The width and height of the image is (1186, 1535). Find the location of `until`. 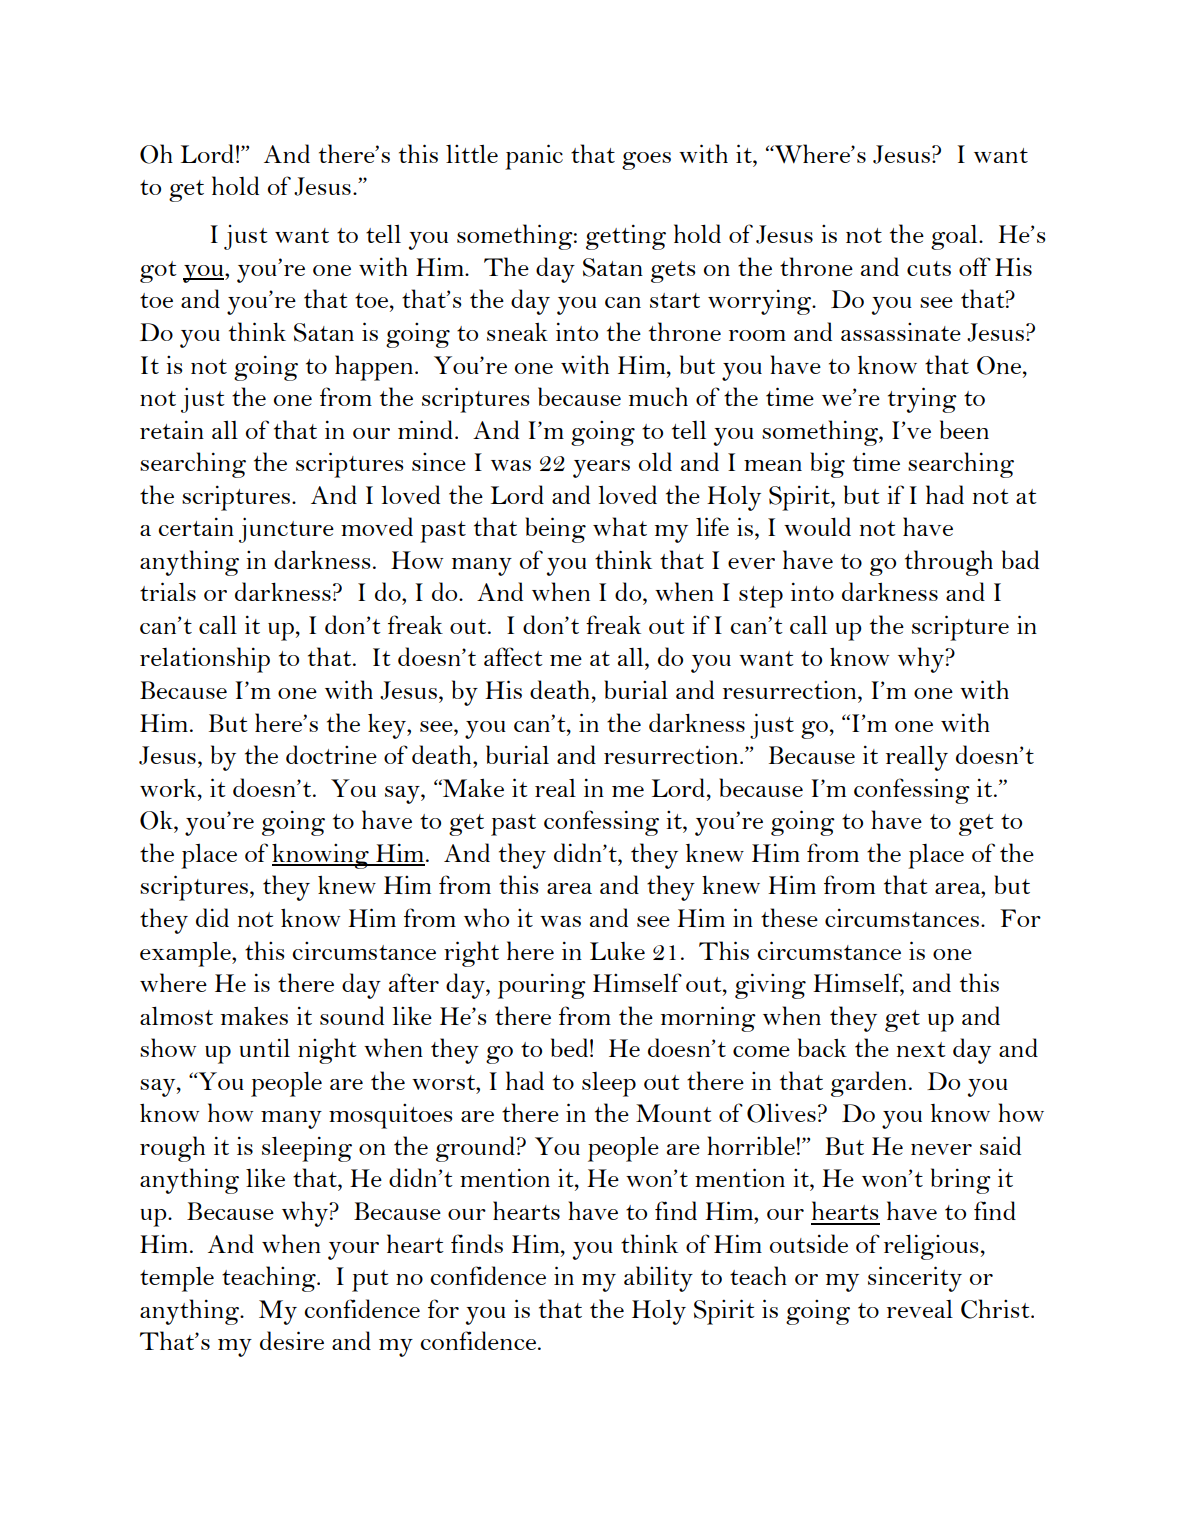

until is located at coordinates (264, 1047).
